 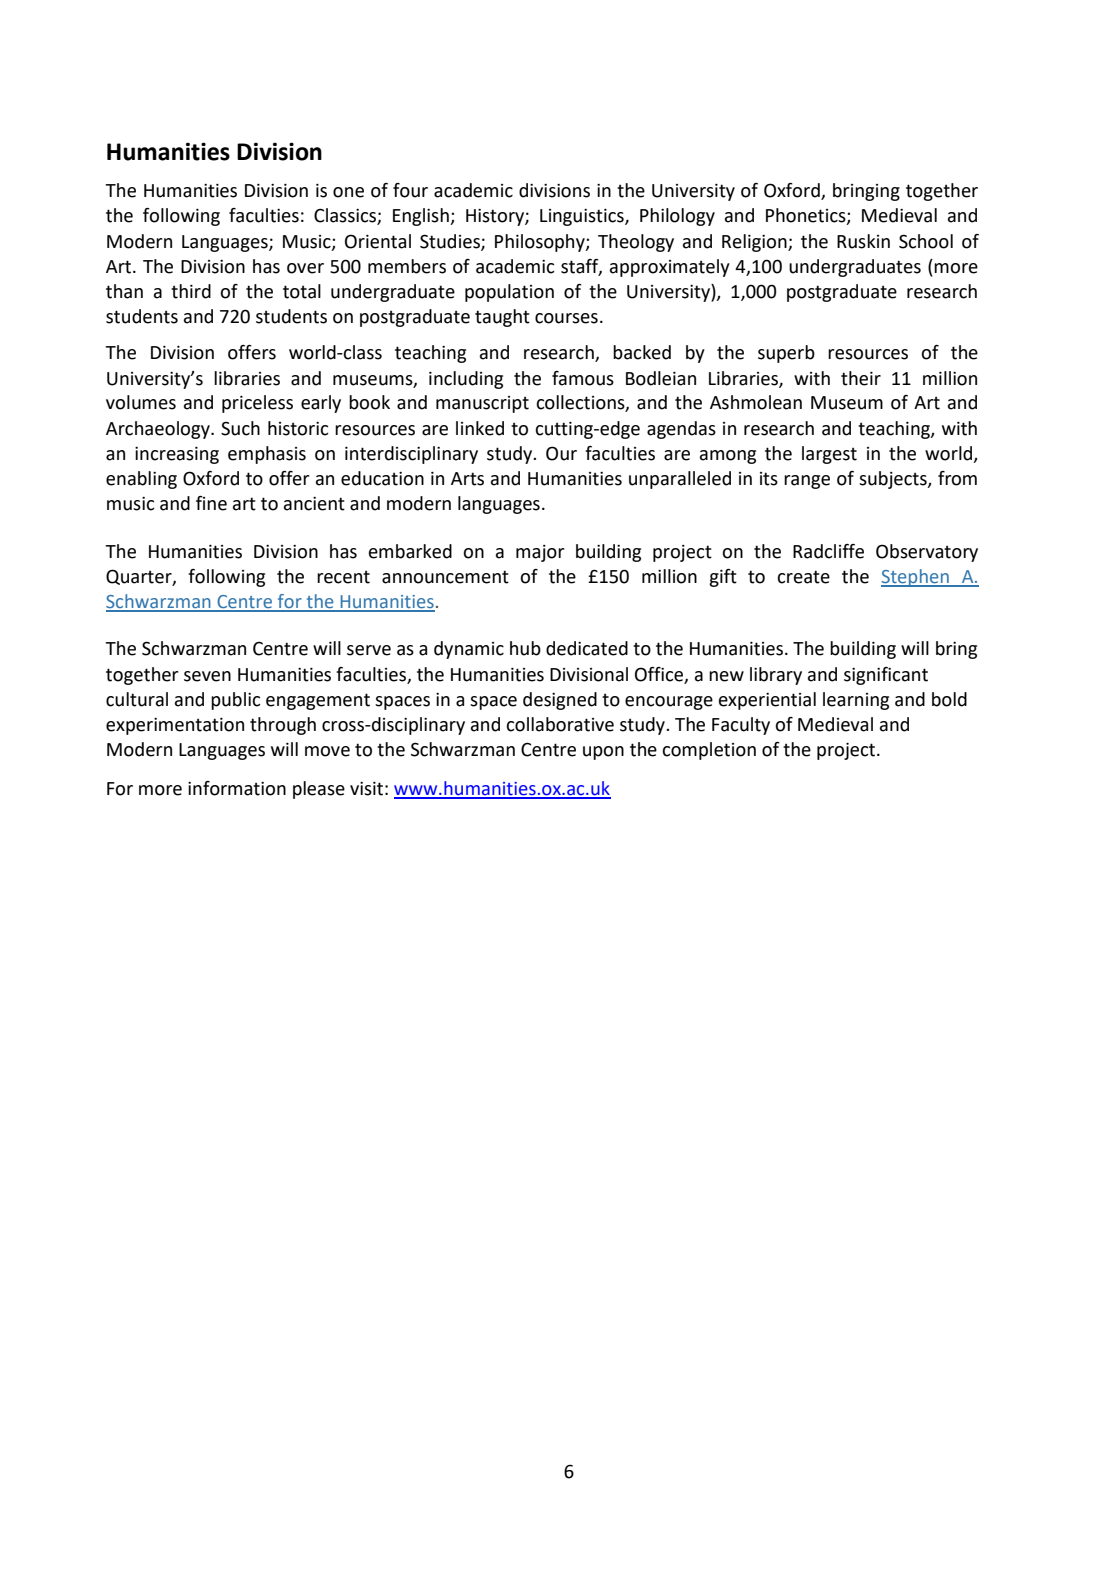 What do you see at coordinates (583, 217) in the screenshot?
I see `Linguistics` at bounding box center [583, 217].
